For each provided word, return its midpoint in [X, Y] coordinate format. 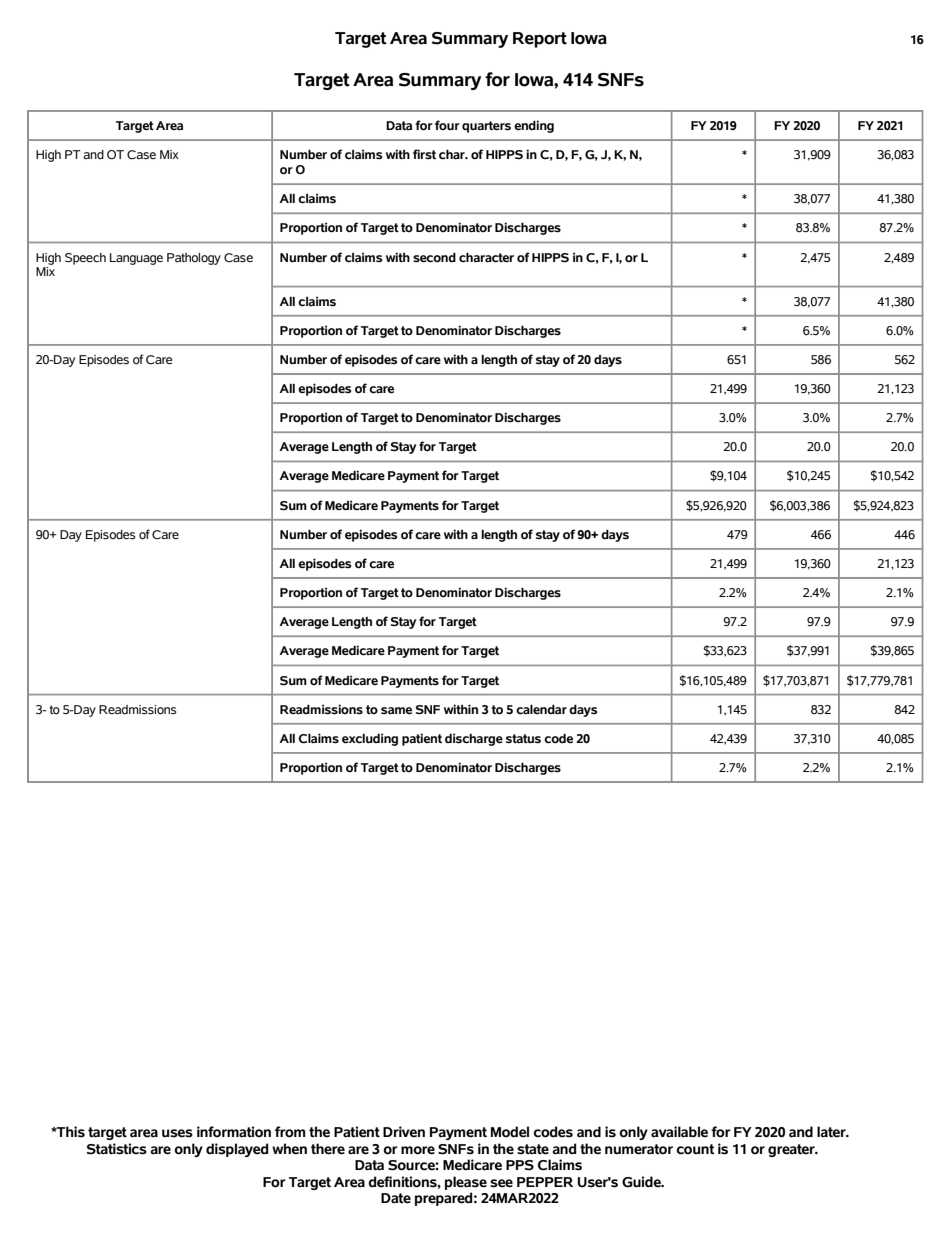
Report [540, 40]
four [447, 125]
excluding [370, 739]
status [523, 739]
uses [177, 1133]
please [466, 1183]
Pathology [194, 259]
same [396, 711]
